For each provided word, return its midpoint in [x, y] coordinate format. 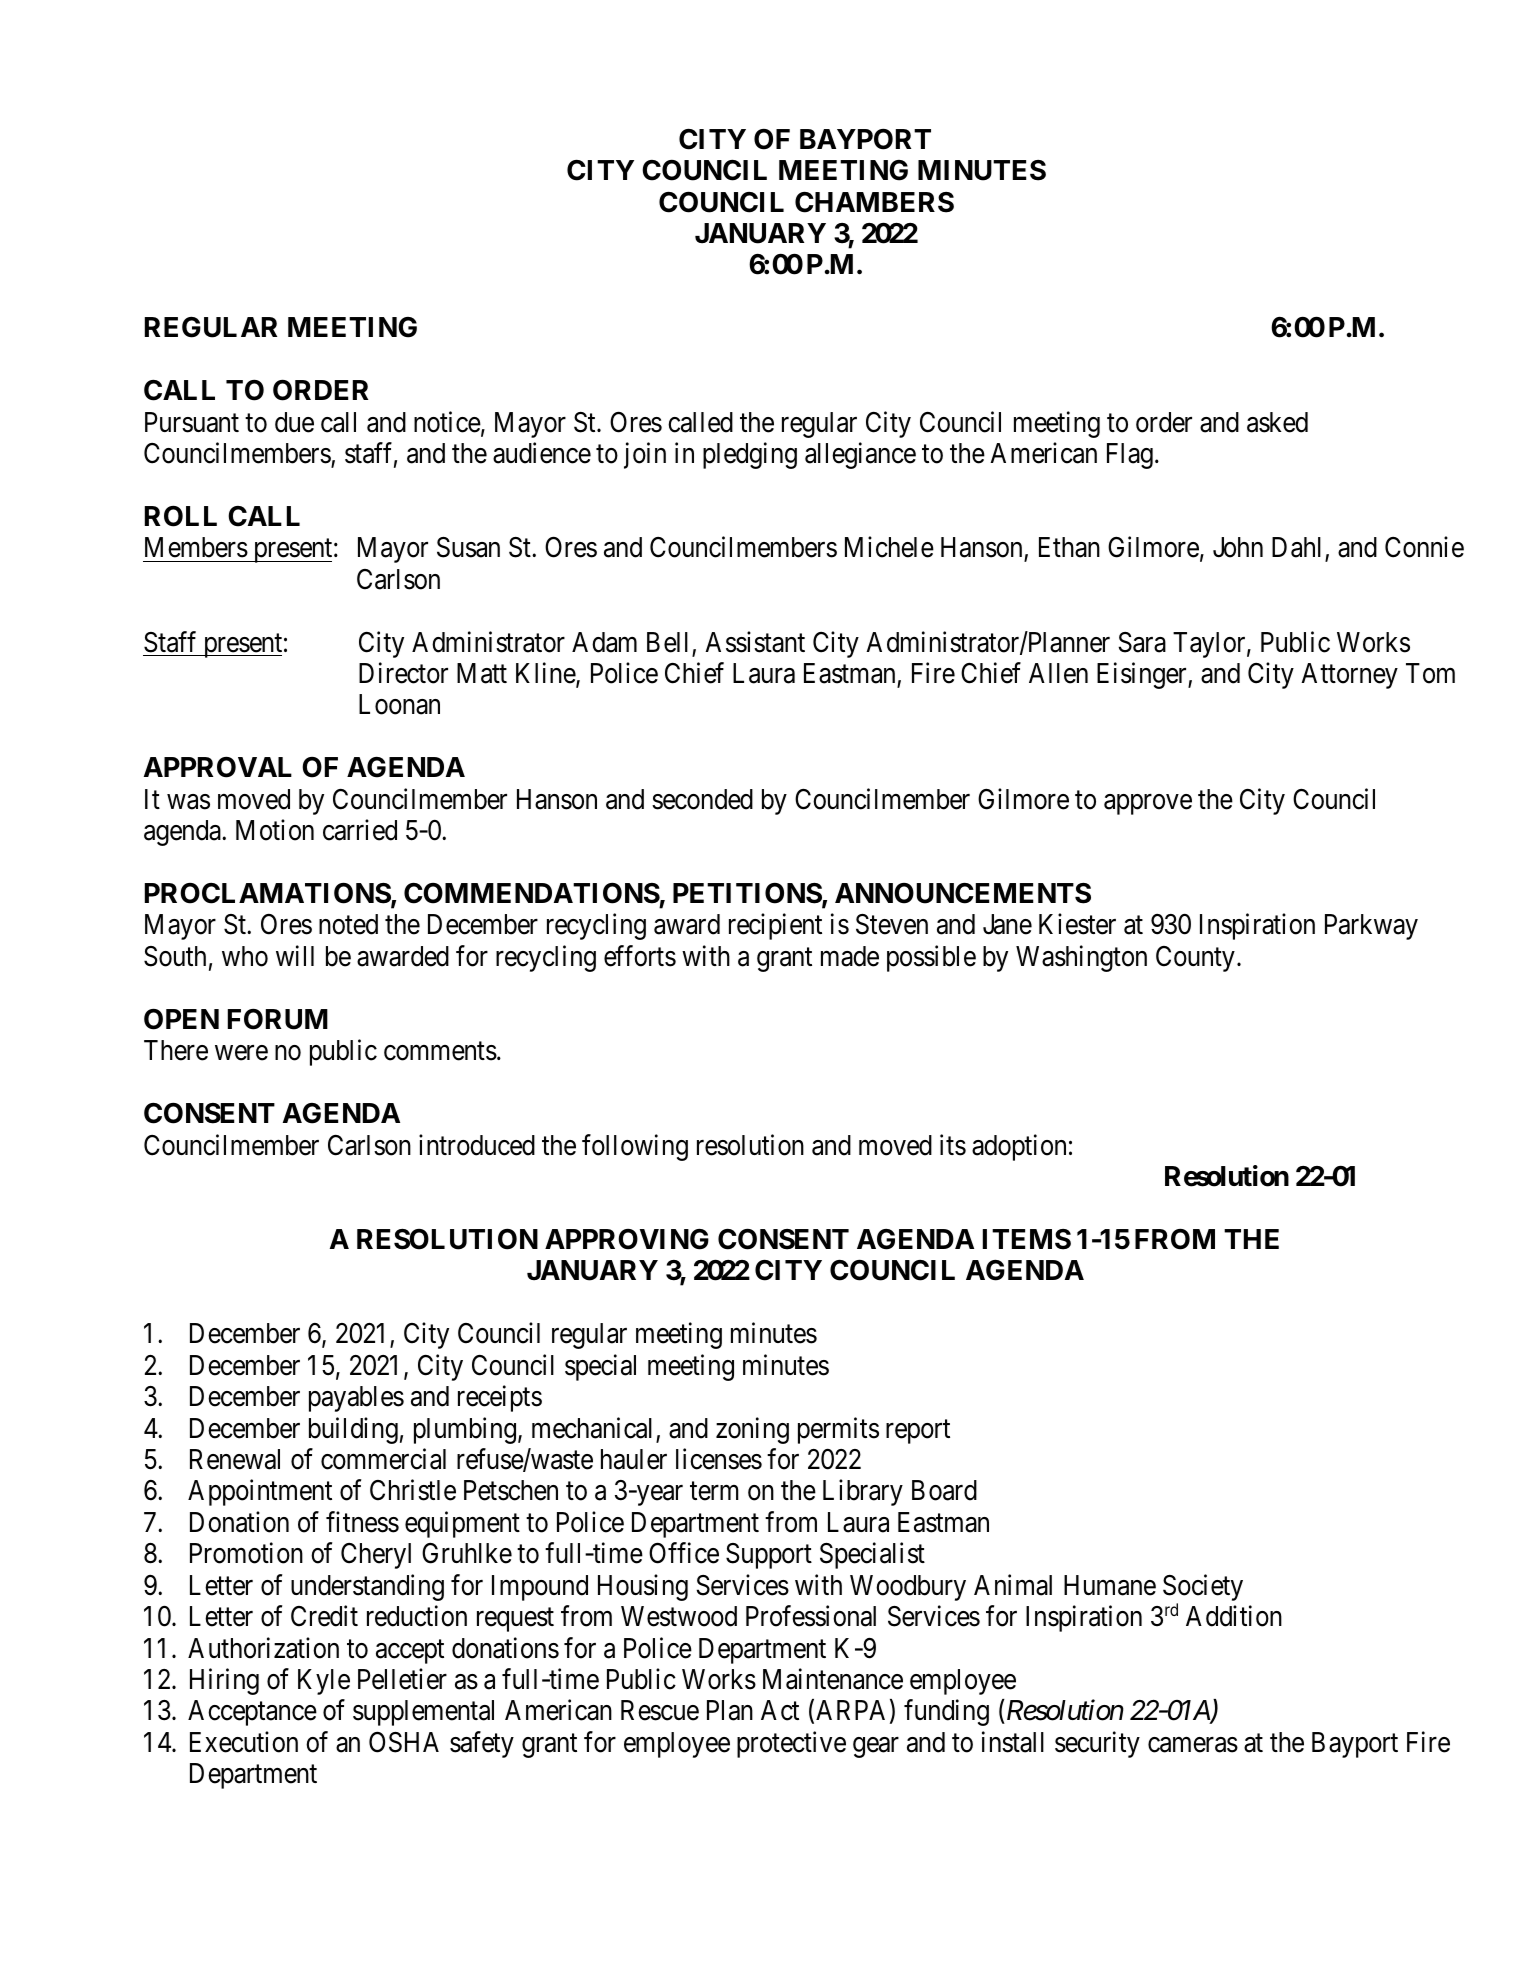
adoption [1019, 1147]
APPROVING [627, 1239]
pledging [750, 455]
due [294, 422]
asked [1277, 422]
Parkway [1371, 927]
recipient [775, 927]
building [353, 1430]
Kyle [324, 1682]
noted [348, 924]
